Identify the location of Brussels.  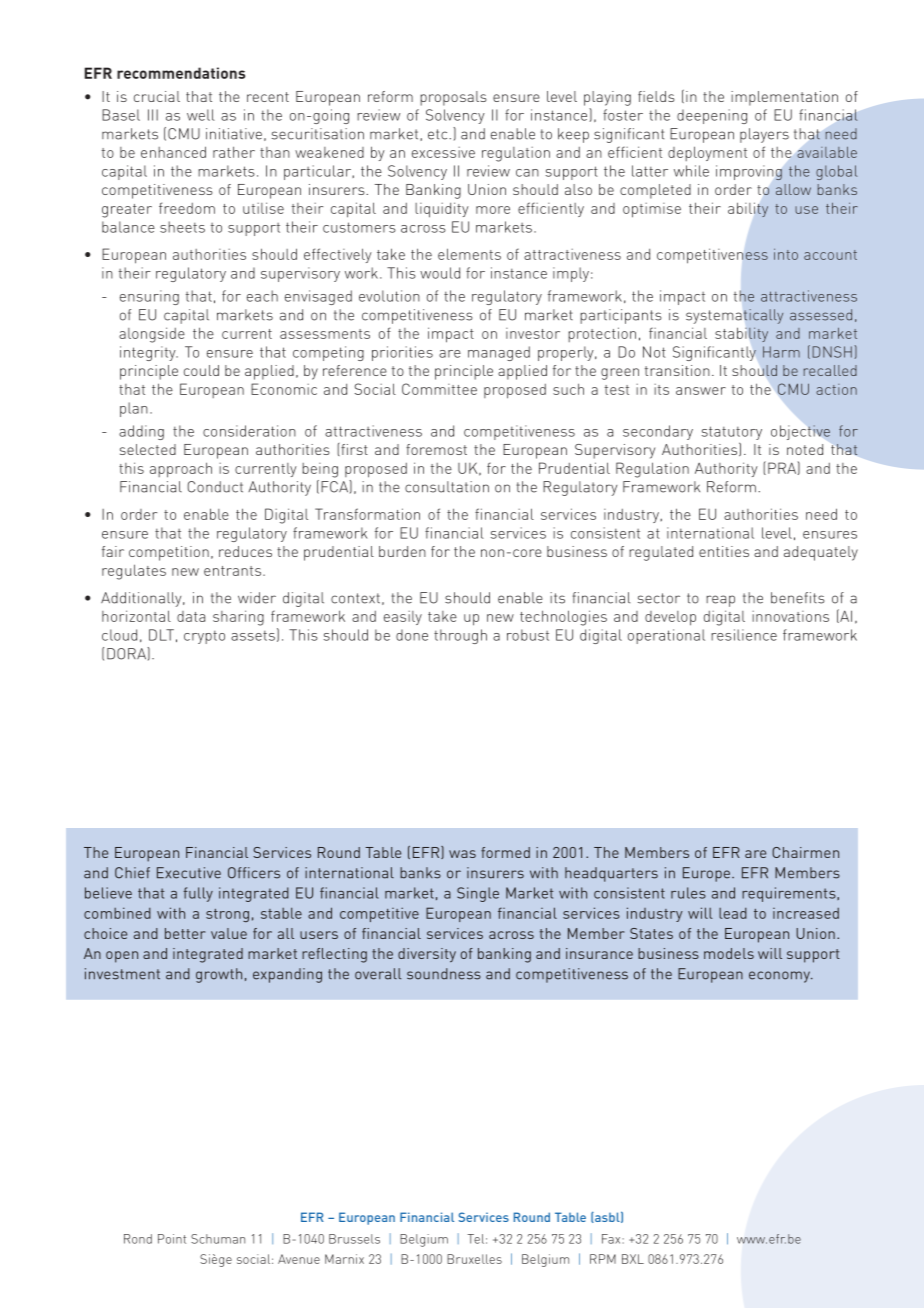
(354, 1239).
